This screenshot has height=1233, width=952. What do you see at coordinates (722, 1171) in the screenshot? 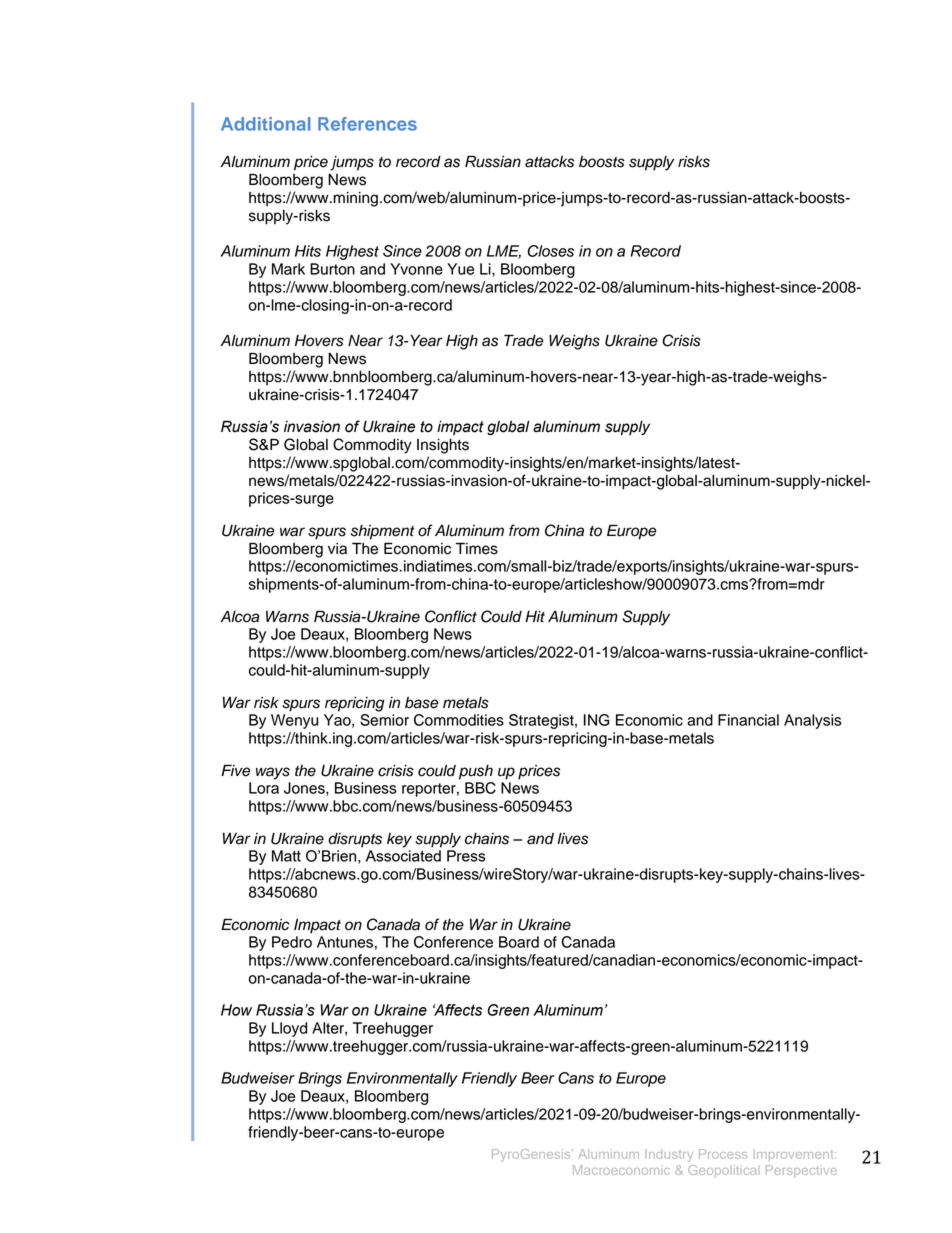
I see `Geopolitical` at bounding box center [722, 1171].
